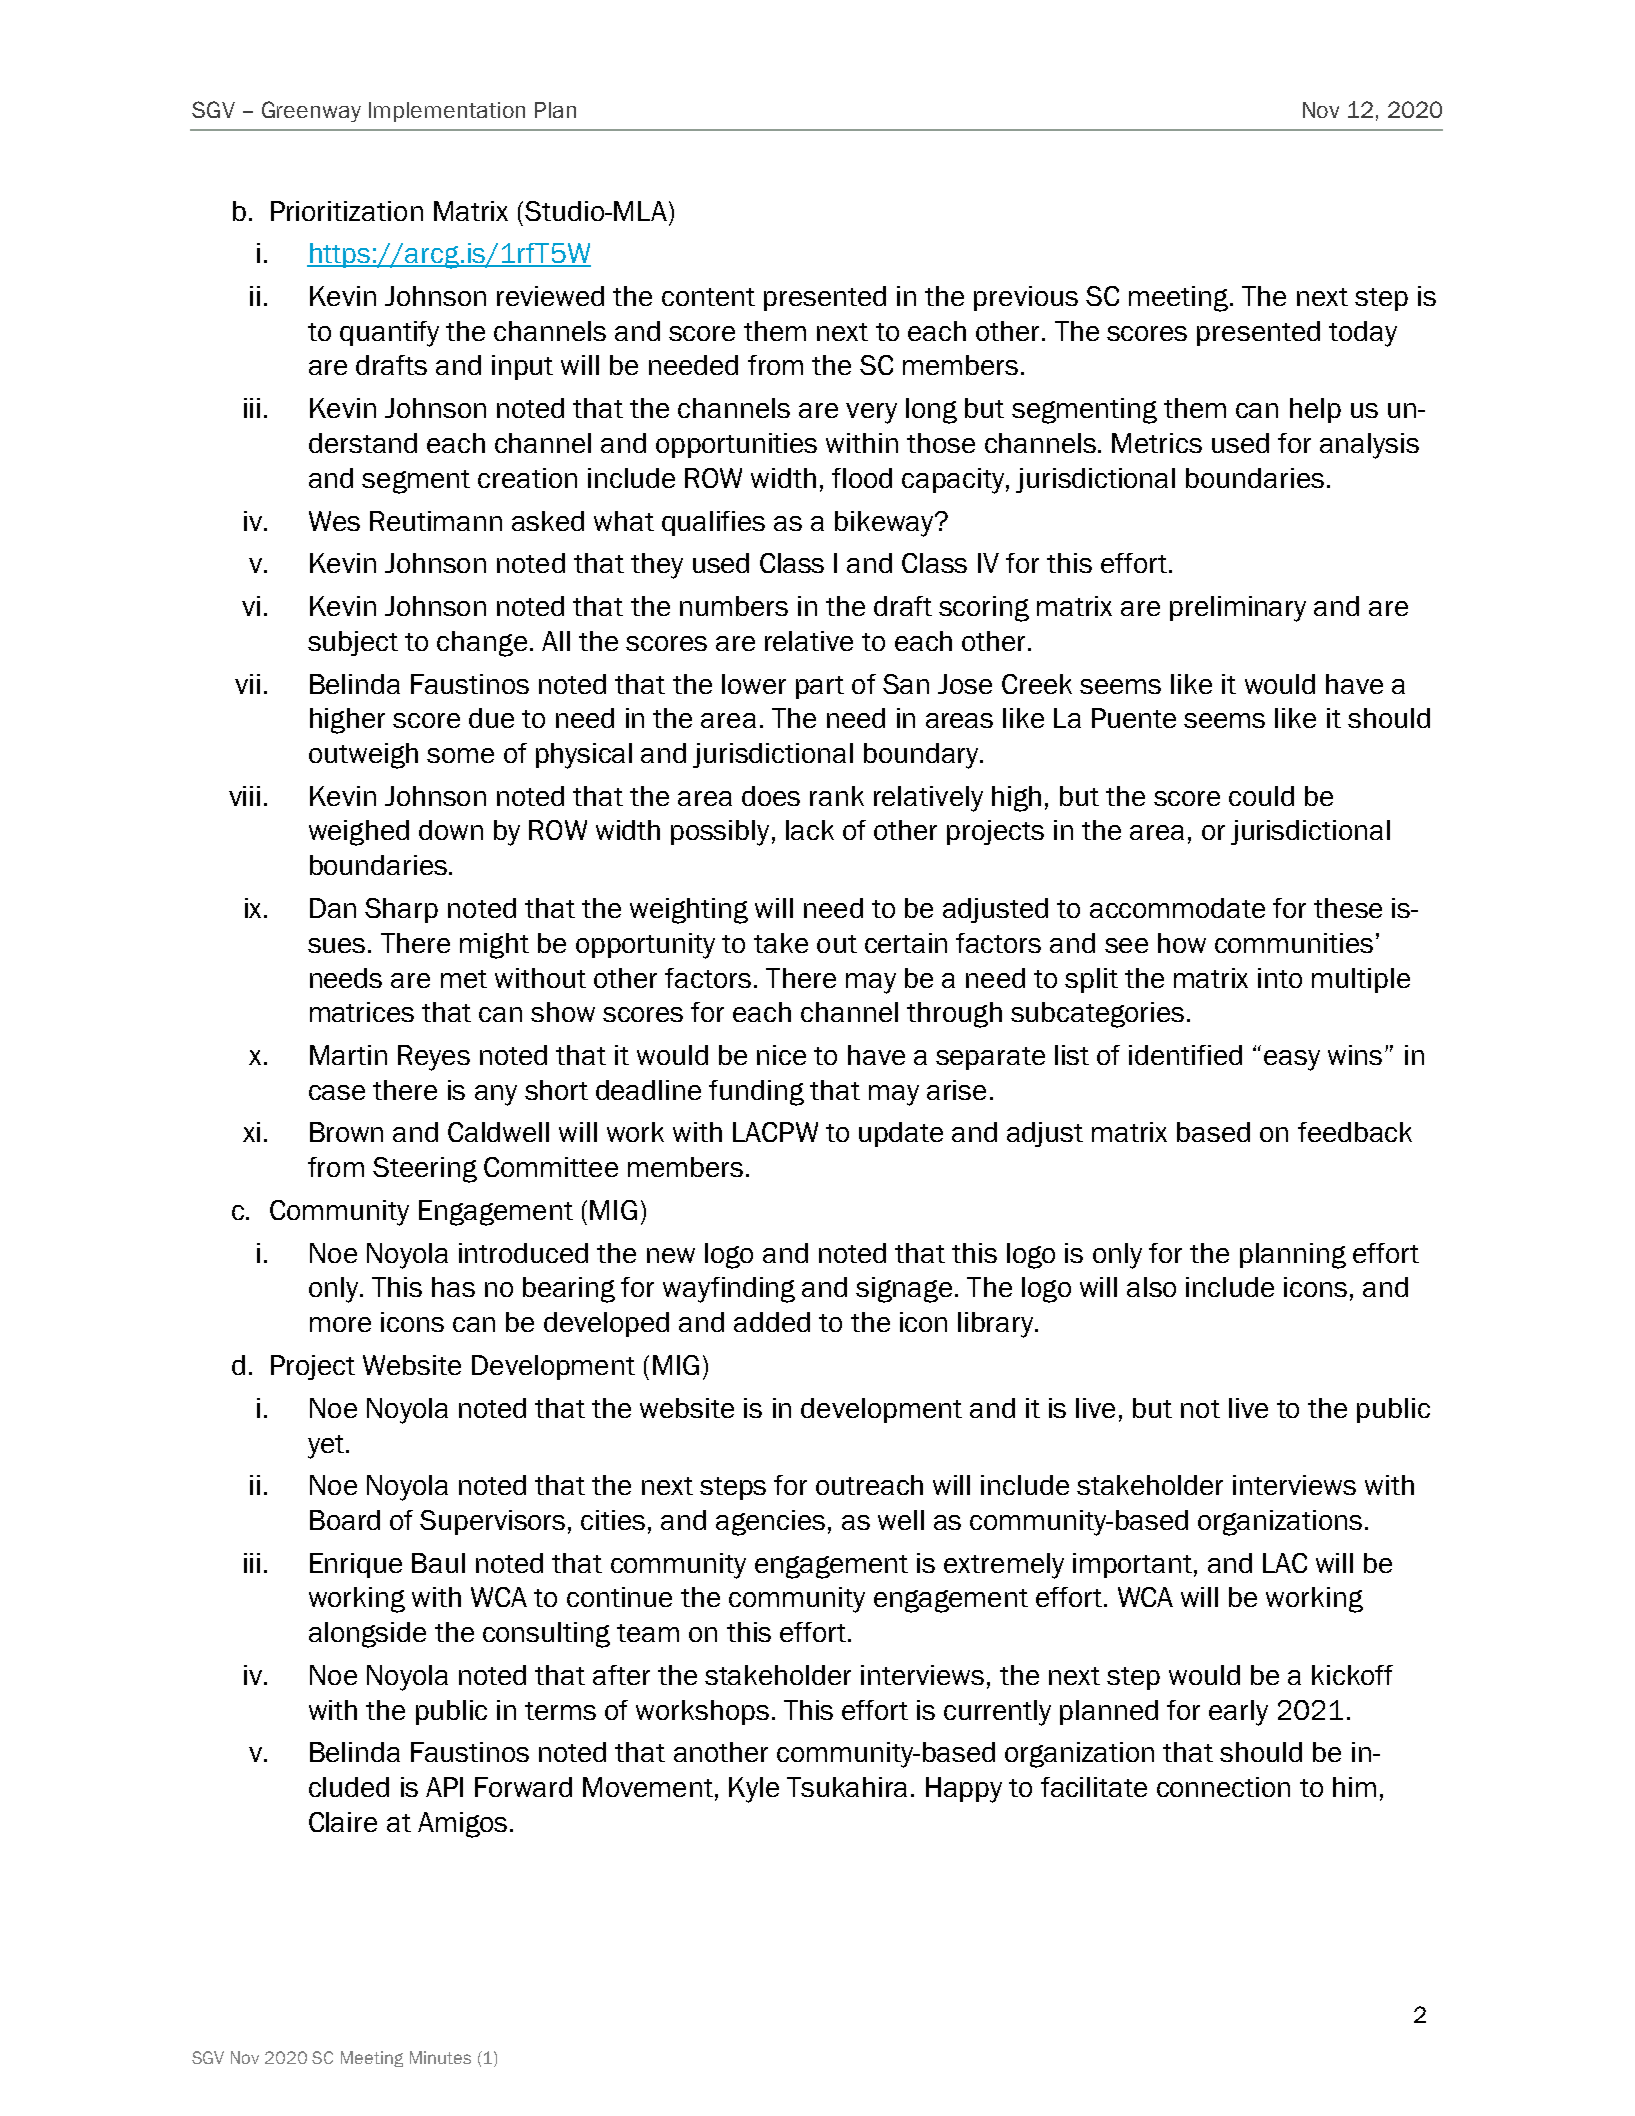 The width and height of the screenshot is (1635, 2116). Describe the element at coordinates (772, 1322) in the screenshot. I see `added` at that location.
